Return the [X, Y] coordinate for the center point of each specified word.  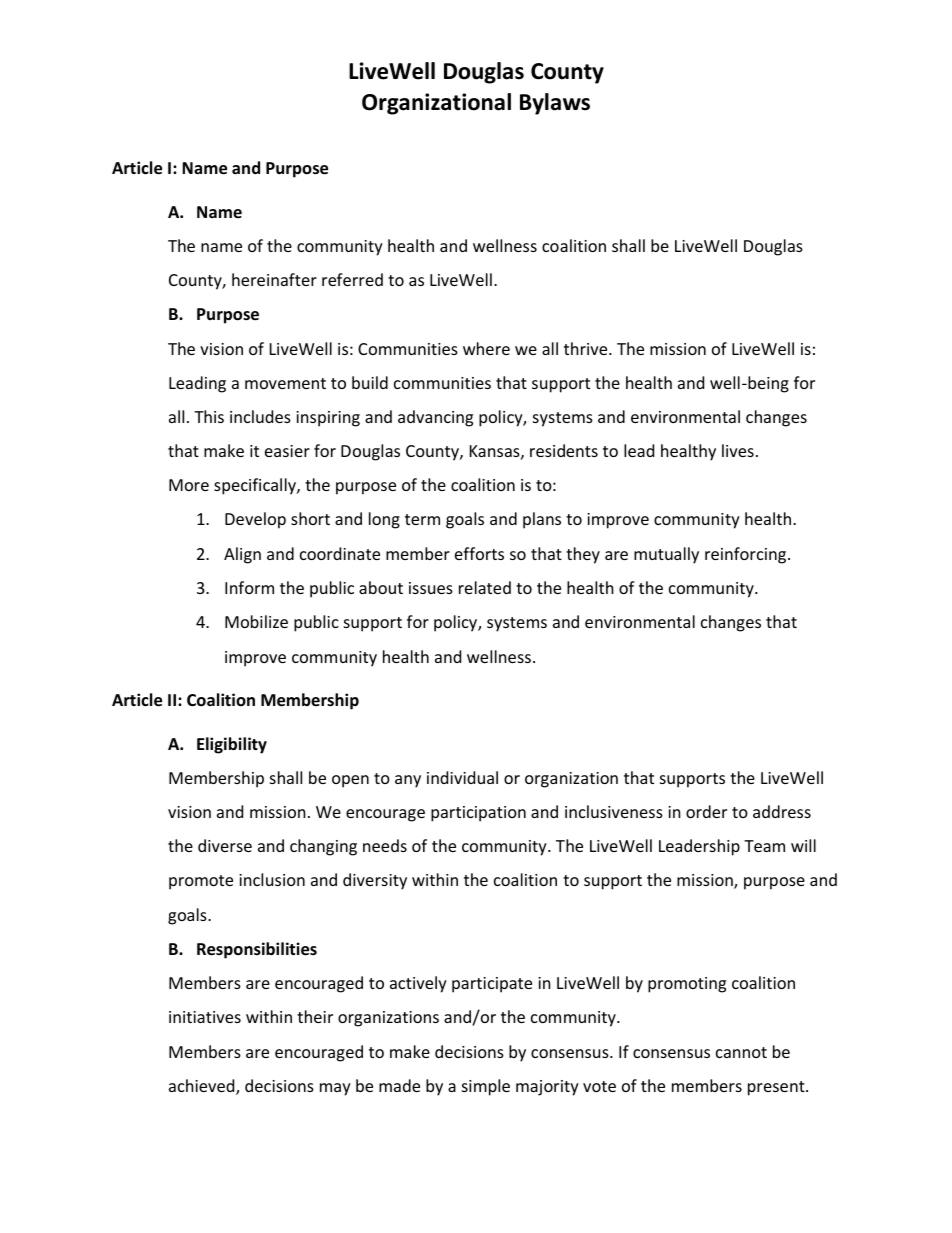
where [486, 348]
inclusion [272, 879]
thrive [587, 348]
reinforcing [747, 555]
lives [738, 450]
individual [462, 777]
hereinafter [274, 279]
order [706, 811]
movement [285, 383]
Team [764, 846]
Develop [255, 520]
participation [478, 814]
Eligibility [232, 745]
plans [542, 520]
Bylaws [555, 104]
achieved [203, 1087]
